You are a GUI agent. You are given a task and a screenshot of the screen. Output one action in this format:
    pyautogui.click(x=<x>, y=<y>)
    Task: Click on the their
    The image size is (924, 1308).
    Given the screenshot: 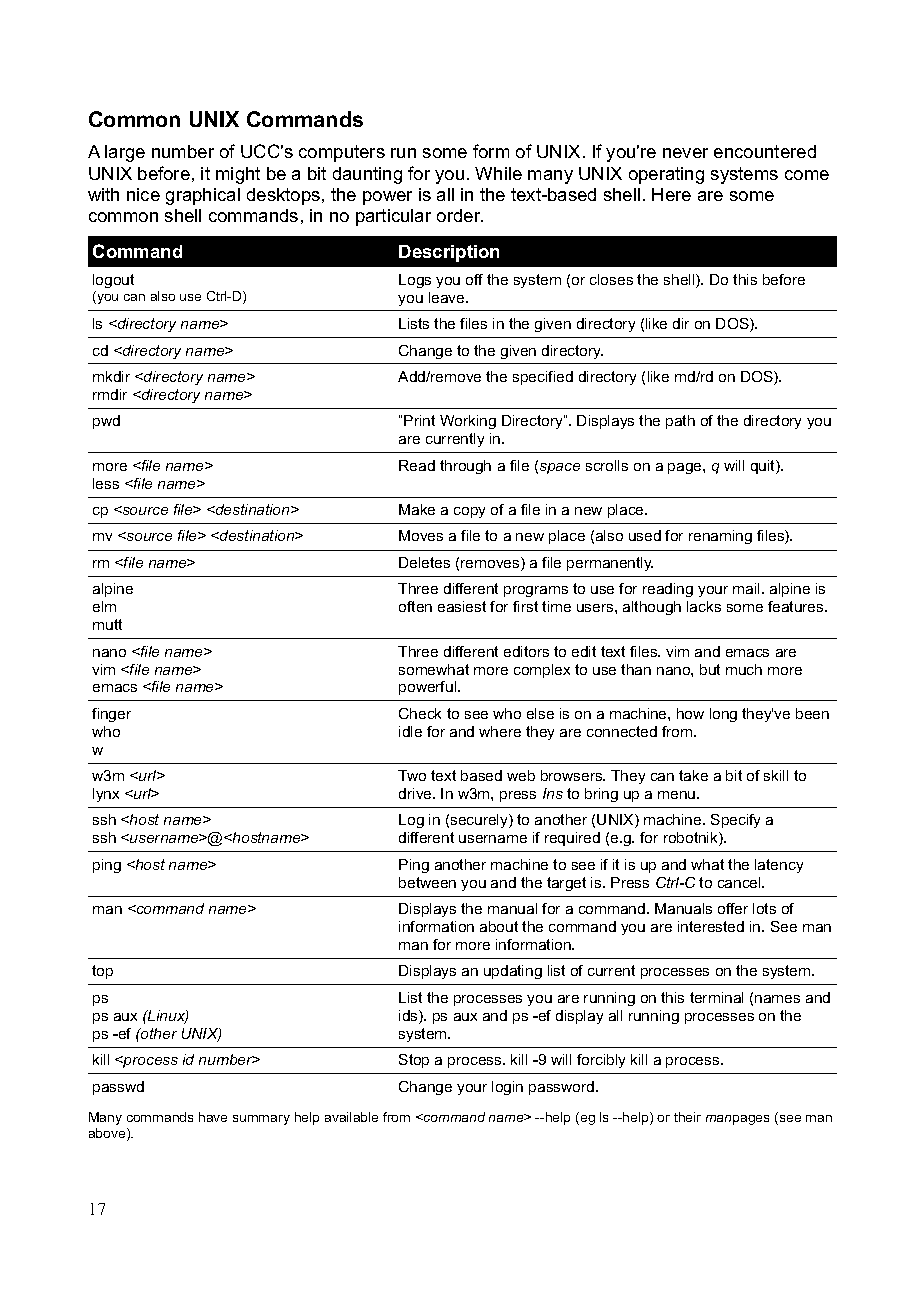 What is the action you would take?
    pyautogui.click(x=687, y=1117)
